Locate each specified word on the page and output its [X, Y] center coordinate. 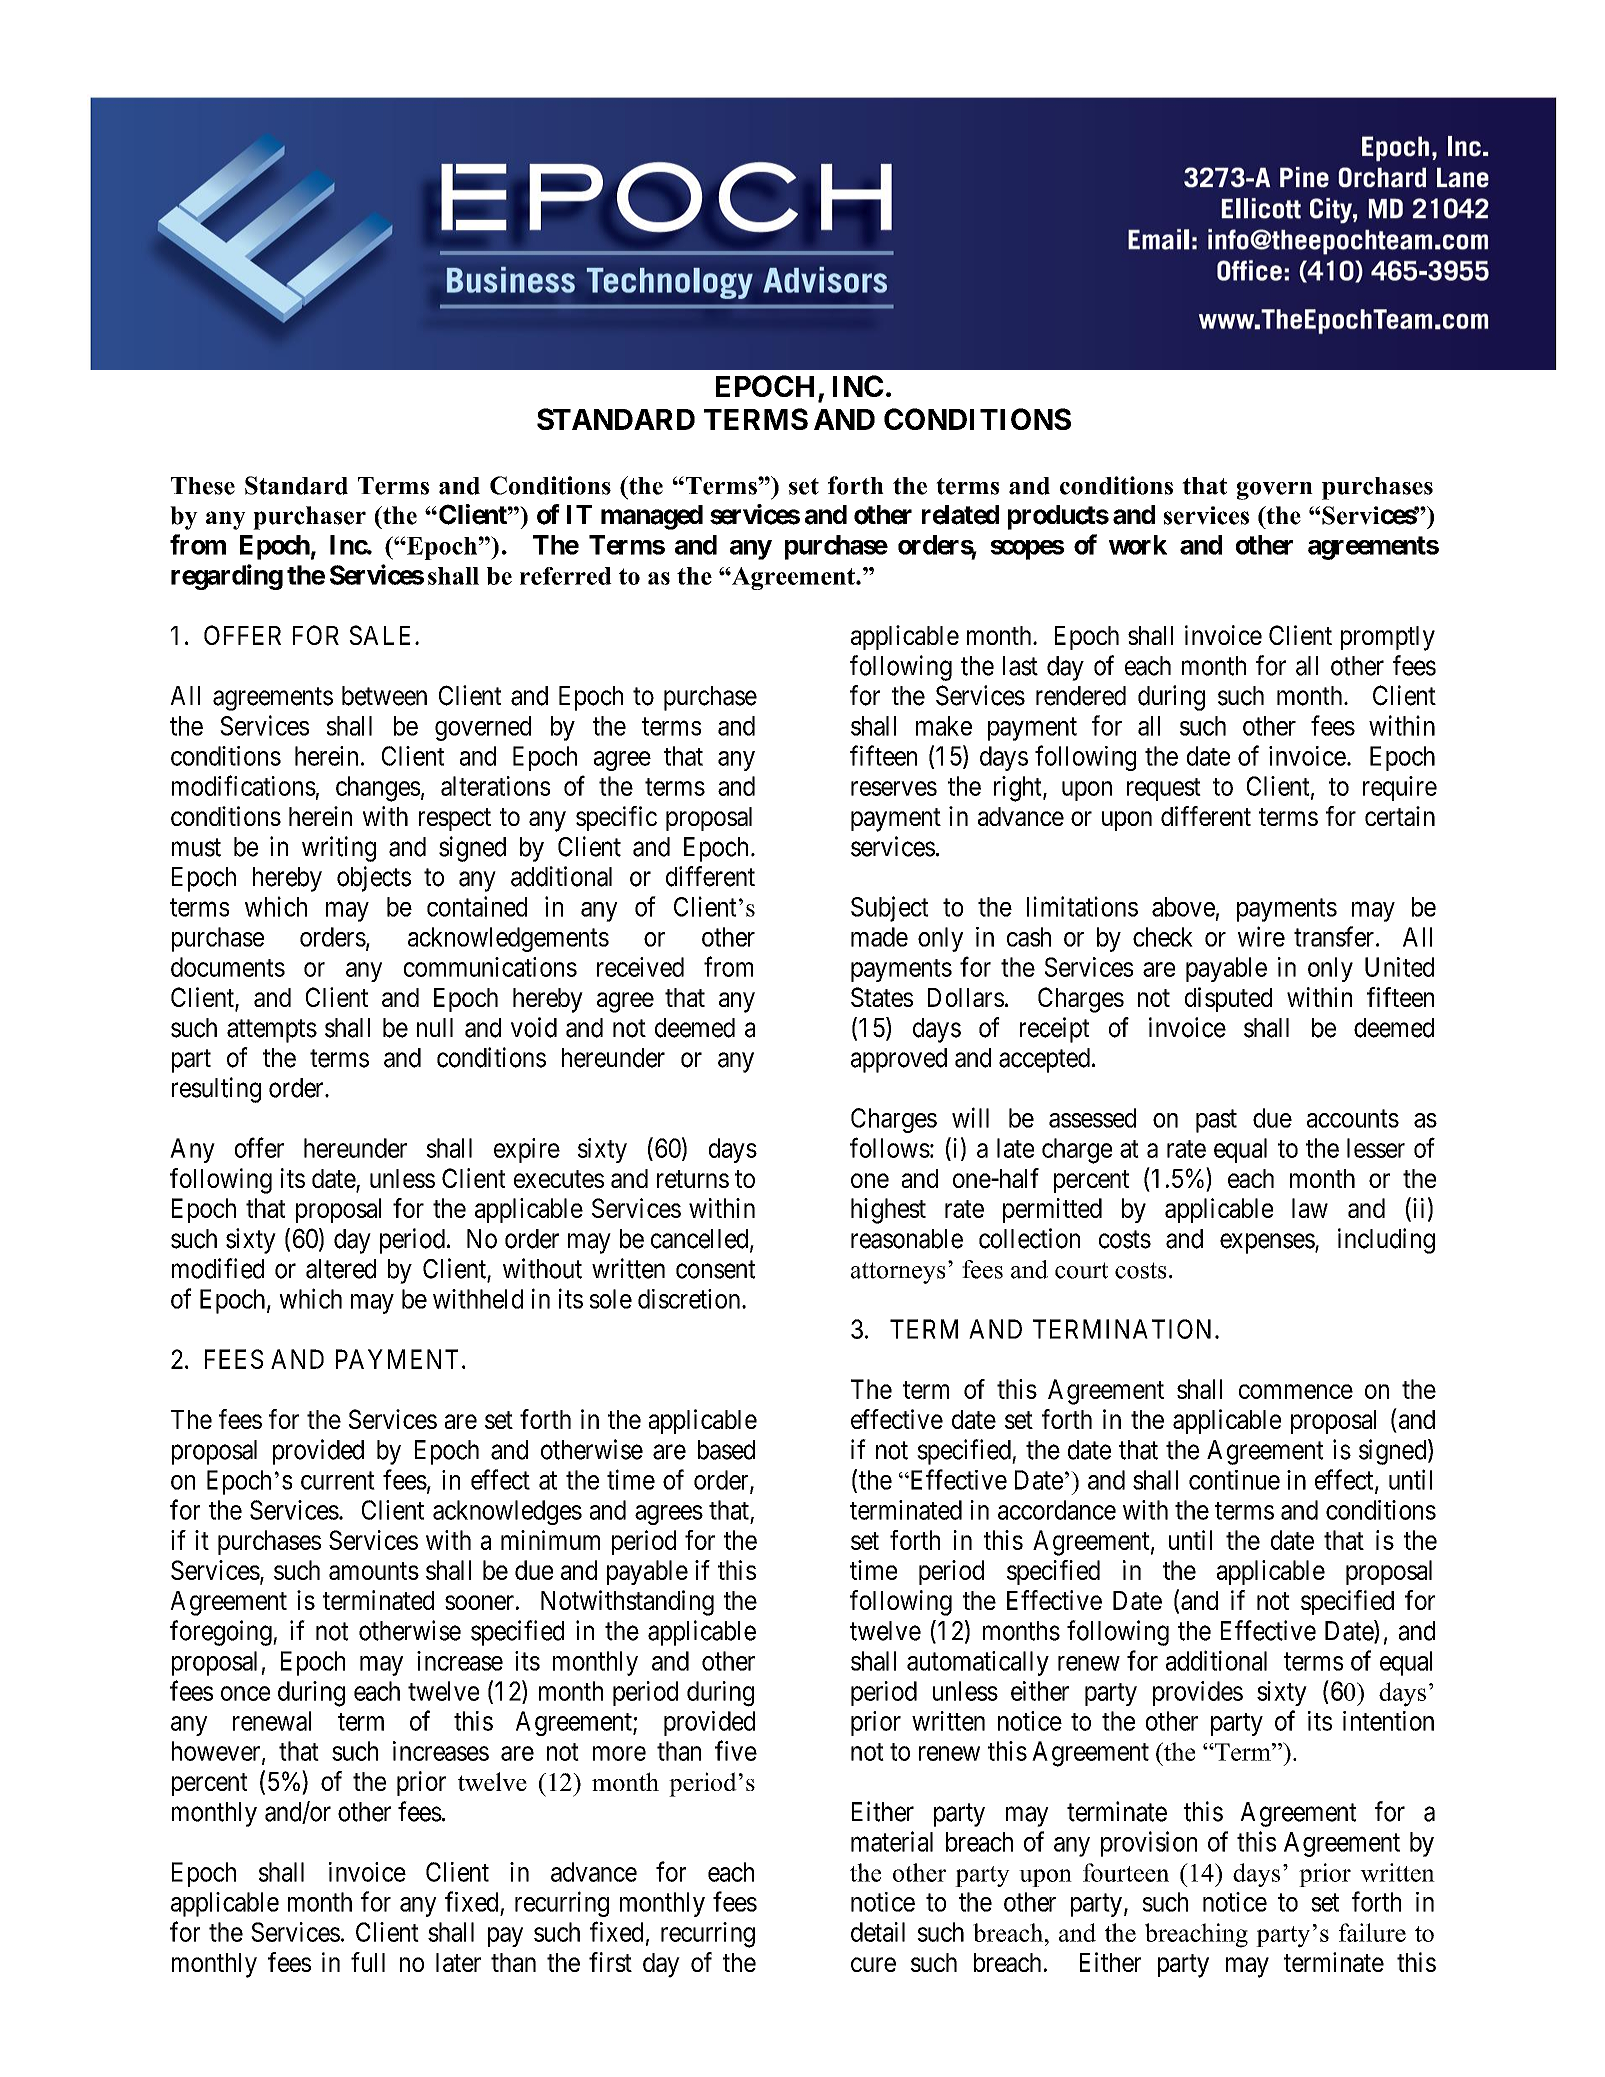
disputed [1228, 999]
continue [1234, 1480]
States [882, 997]
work [1138, 545]
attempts [272, 1031]
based [726, 1450]
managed [652, 517]
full [368, 1962]
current [338, 1481]
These [203, 486]
